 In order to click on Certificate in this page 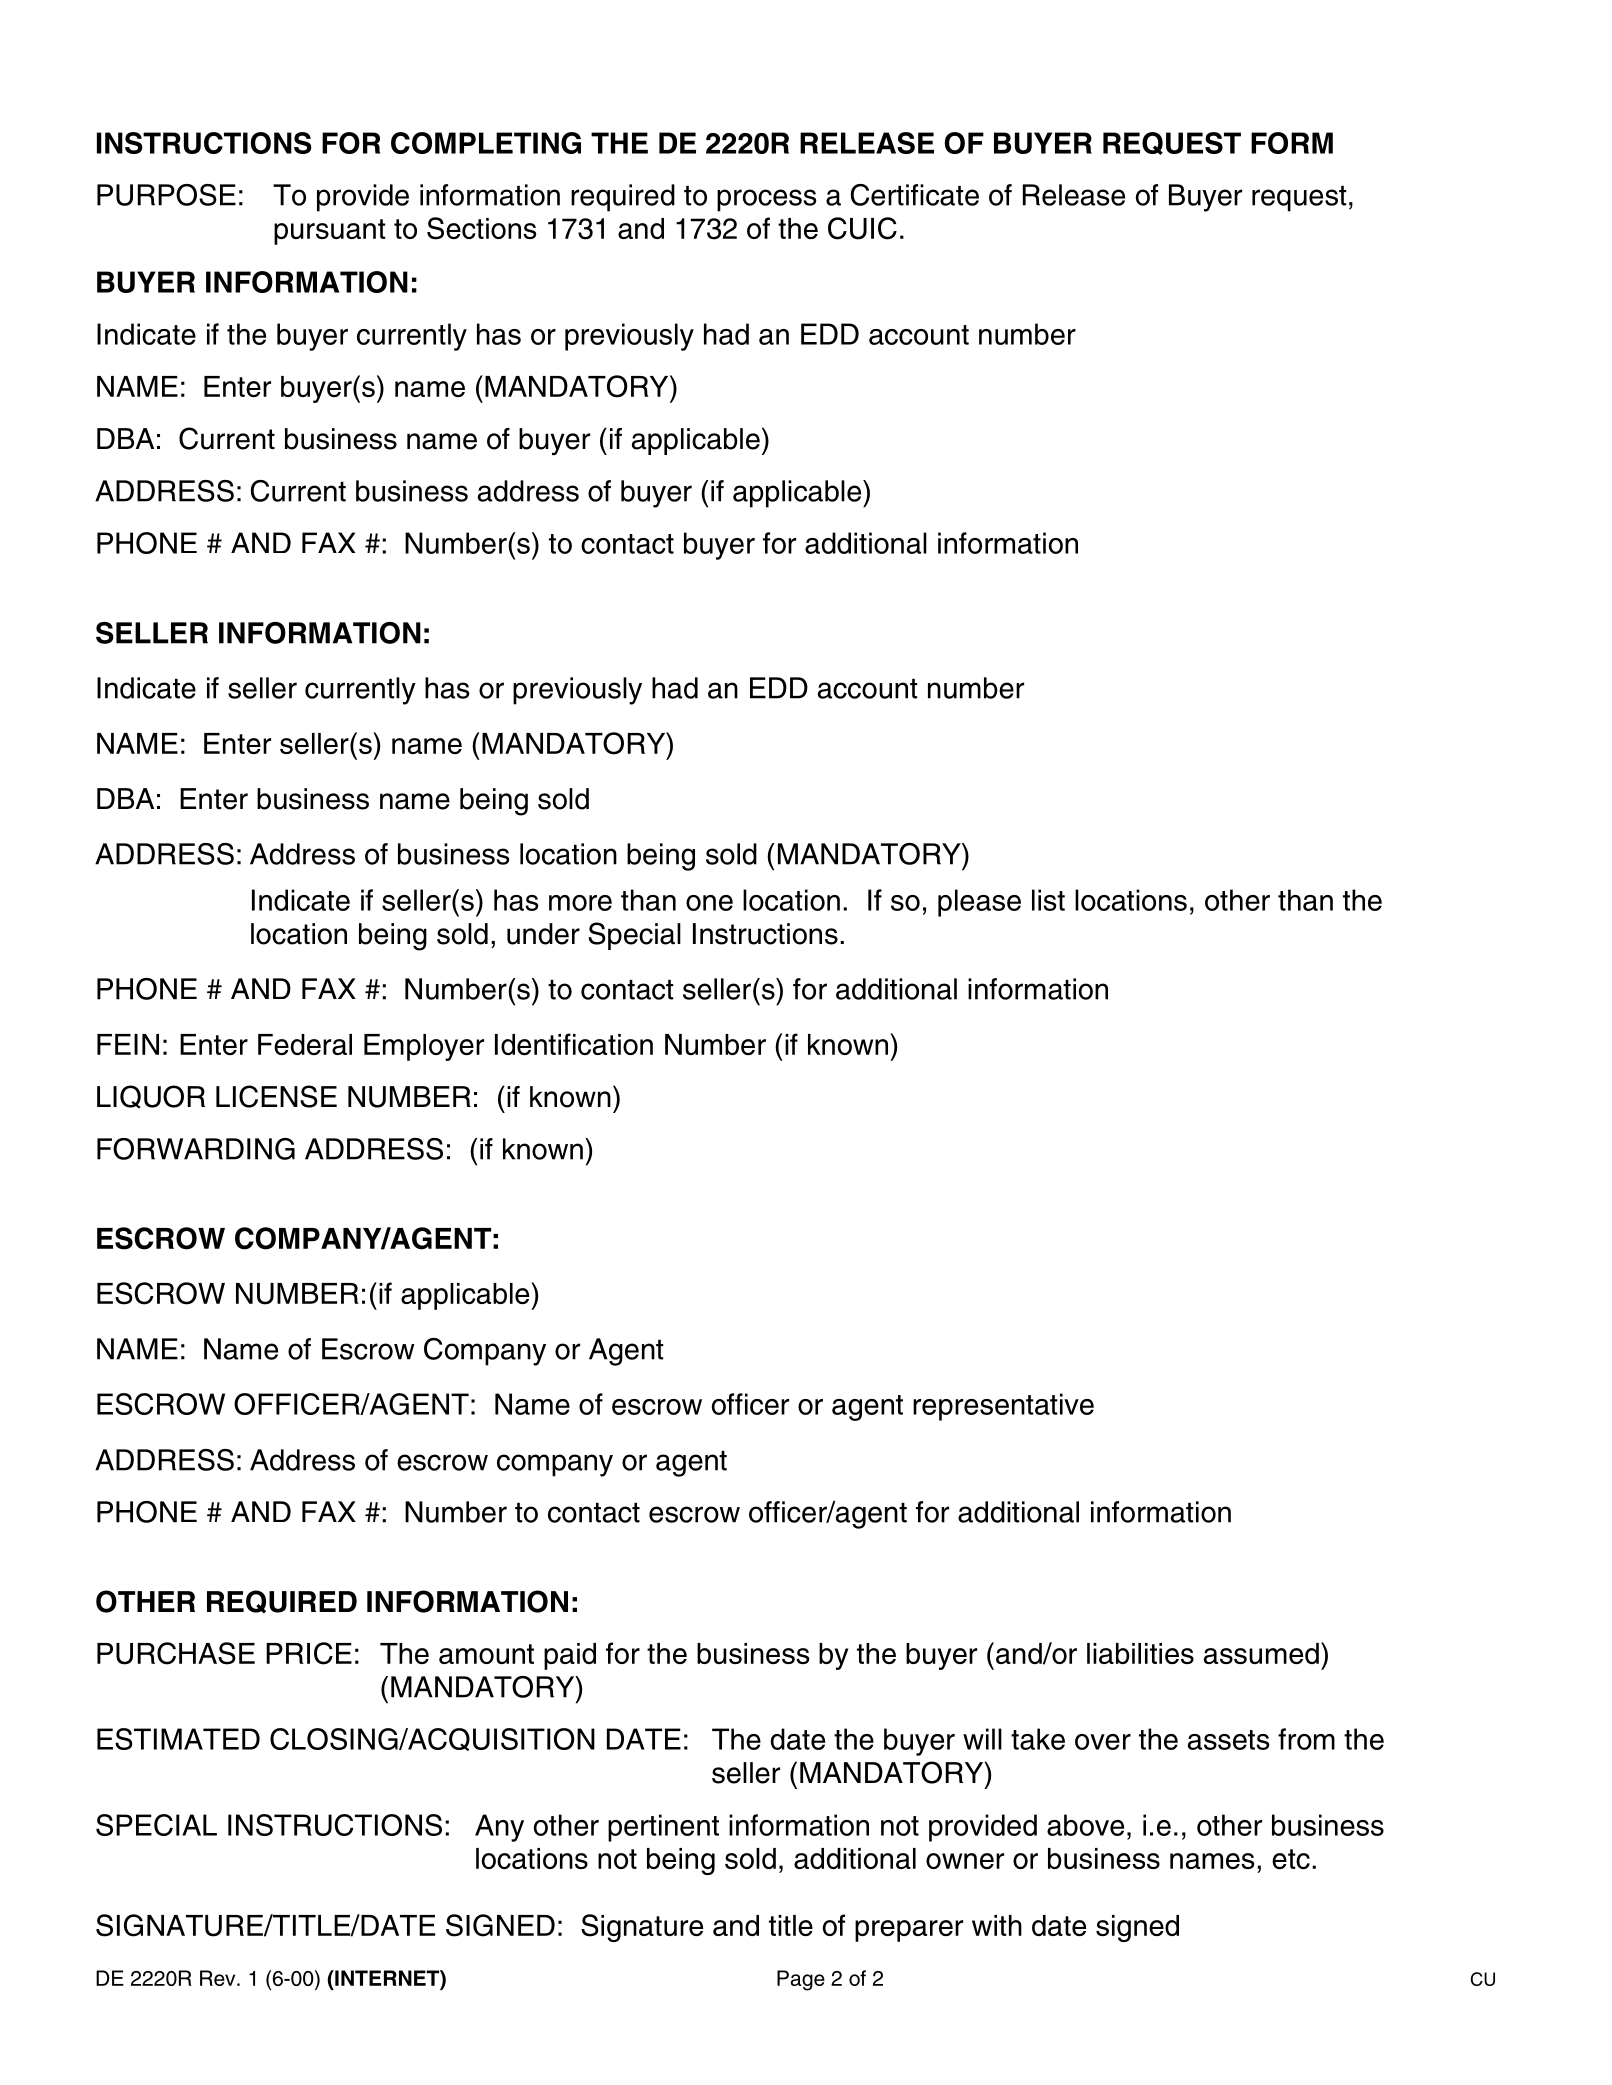, I will do `click(914, 195)`.
